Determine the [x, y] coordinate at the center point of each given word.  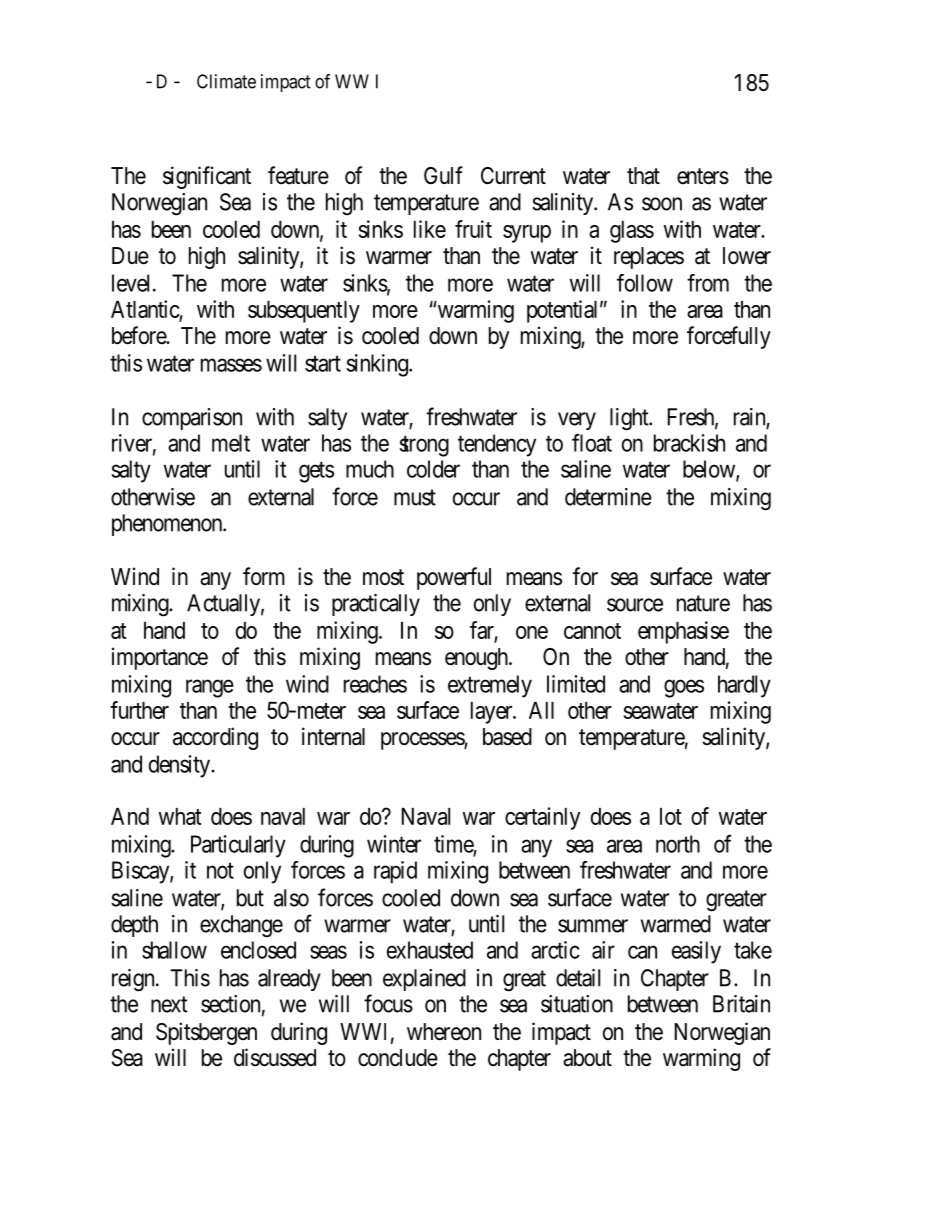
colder [433, 469]
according [215, 738]
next [169, 1004]
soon [662, 204]
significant [207, 177]
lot [671, 816]
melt [231, 443]
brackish [689, 443]
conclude [398, 1058]
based [507, 737]
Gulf [443, 175]
